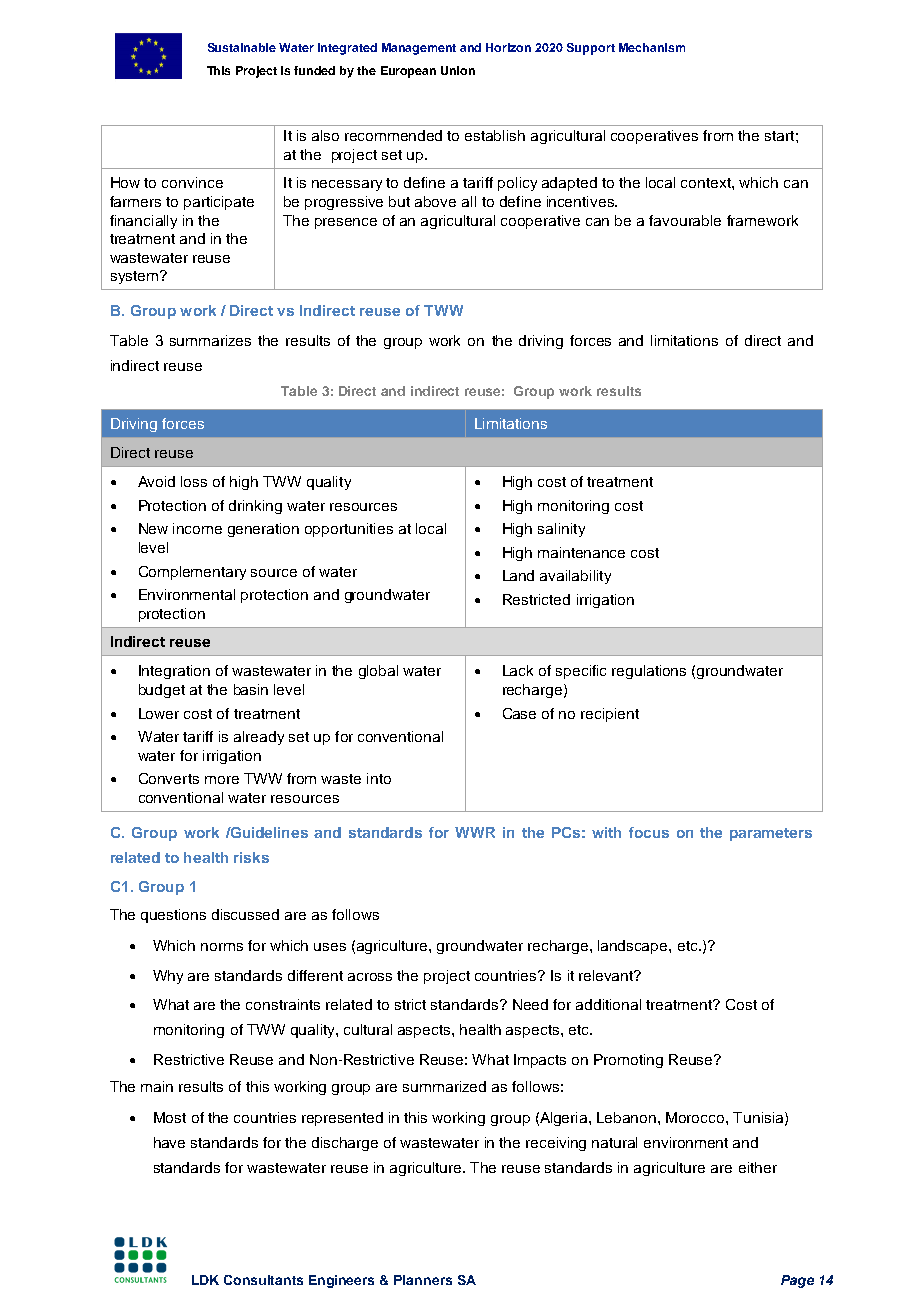 Image resolution: width=924 pixels, height=1307 pixels. I want to click on Planners, so click(423, 1280).
